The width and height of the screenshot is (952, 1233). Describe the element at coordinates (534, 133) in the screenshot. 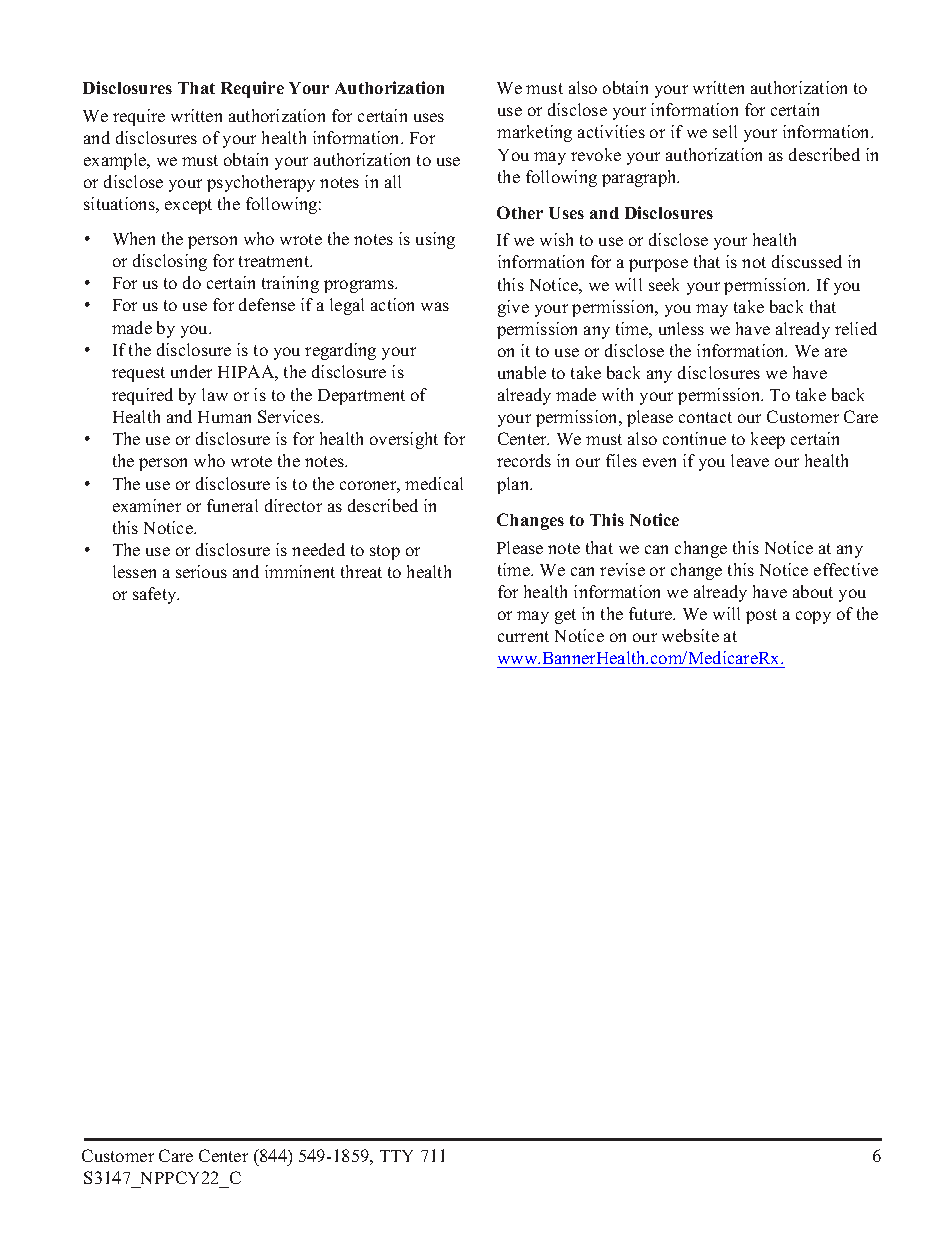

I see `marketing` at that location.
